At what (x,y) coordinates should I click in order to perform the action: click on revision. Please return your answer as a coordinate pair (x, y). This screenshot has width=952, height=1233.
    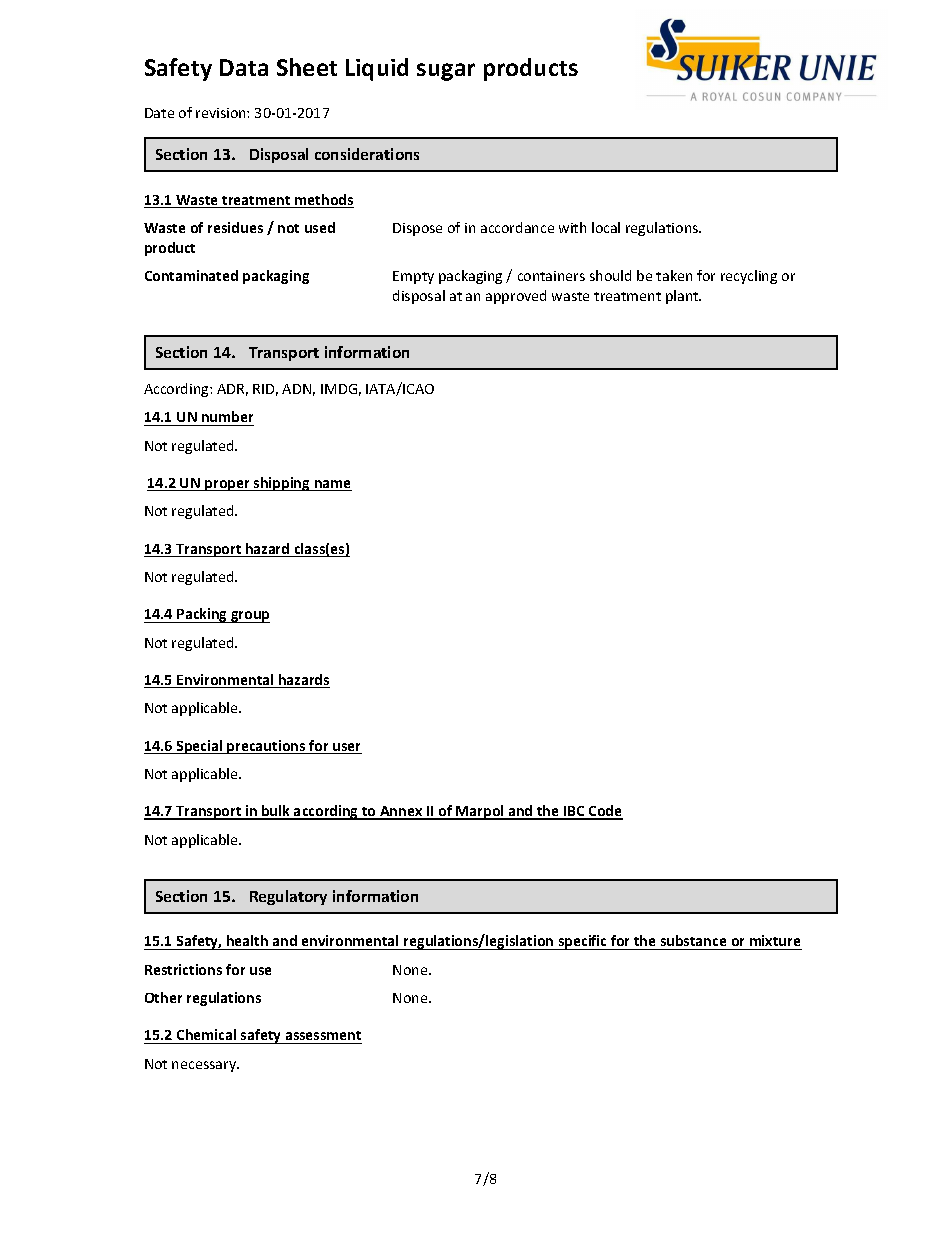
    Looking at the image, I should click on (222, 113).
